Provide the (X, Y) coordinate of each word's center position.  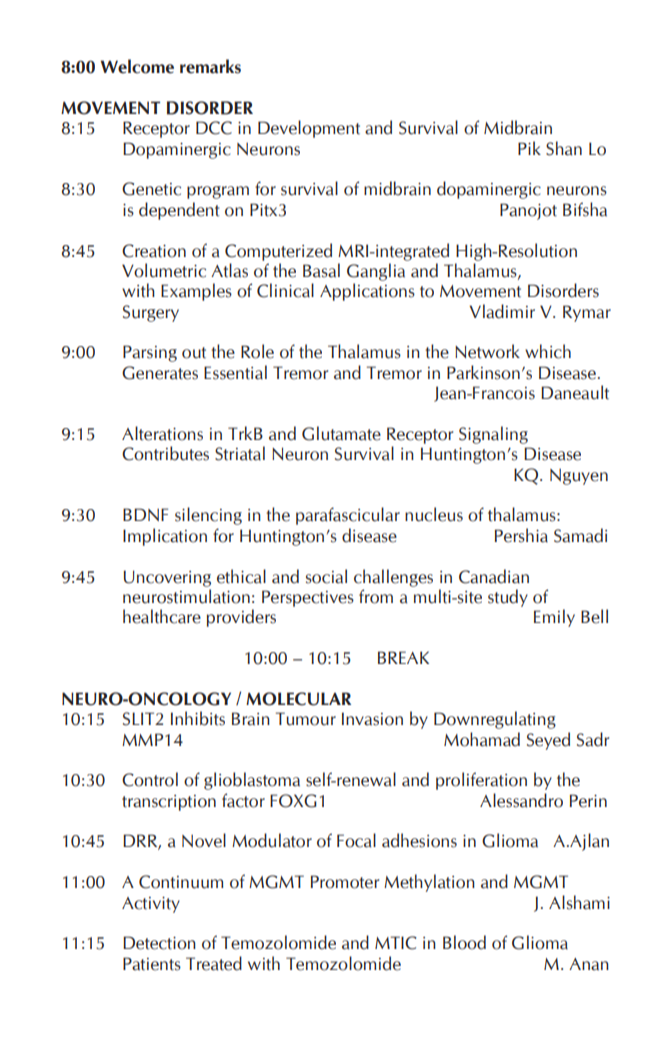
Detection (159, 943)
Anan (589, 964)
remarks (210, 66)
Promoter (345, 882)
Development (309, 129)
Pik (529, 148)
